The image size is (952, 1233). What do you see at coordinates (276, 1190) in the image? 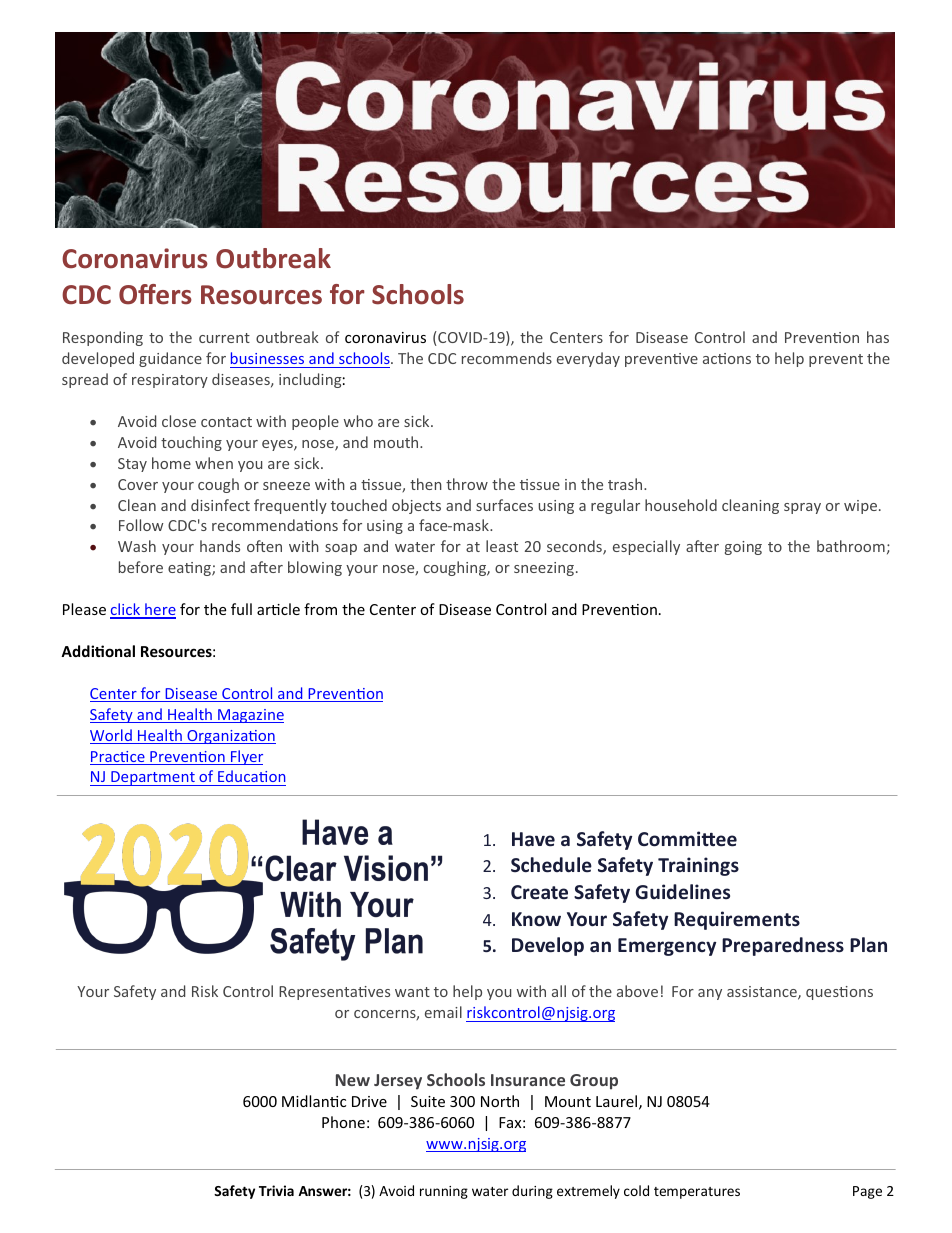
I see `Trivia` at bounding box center [276, 1190].
